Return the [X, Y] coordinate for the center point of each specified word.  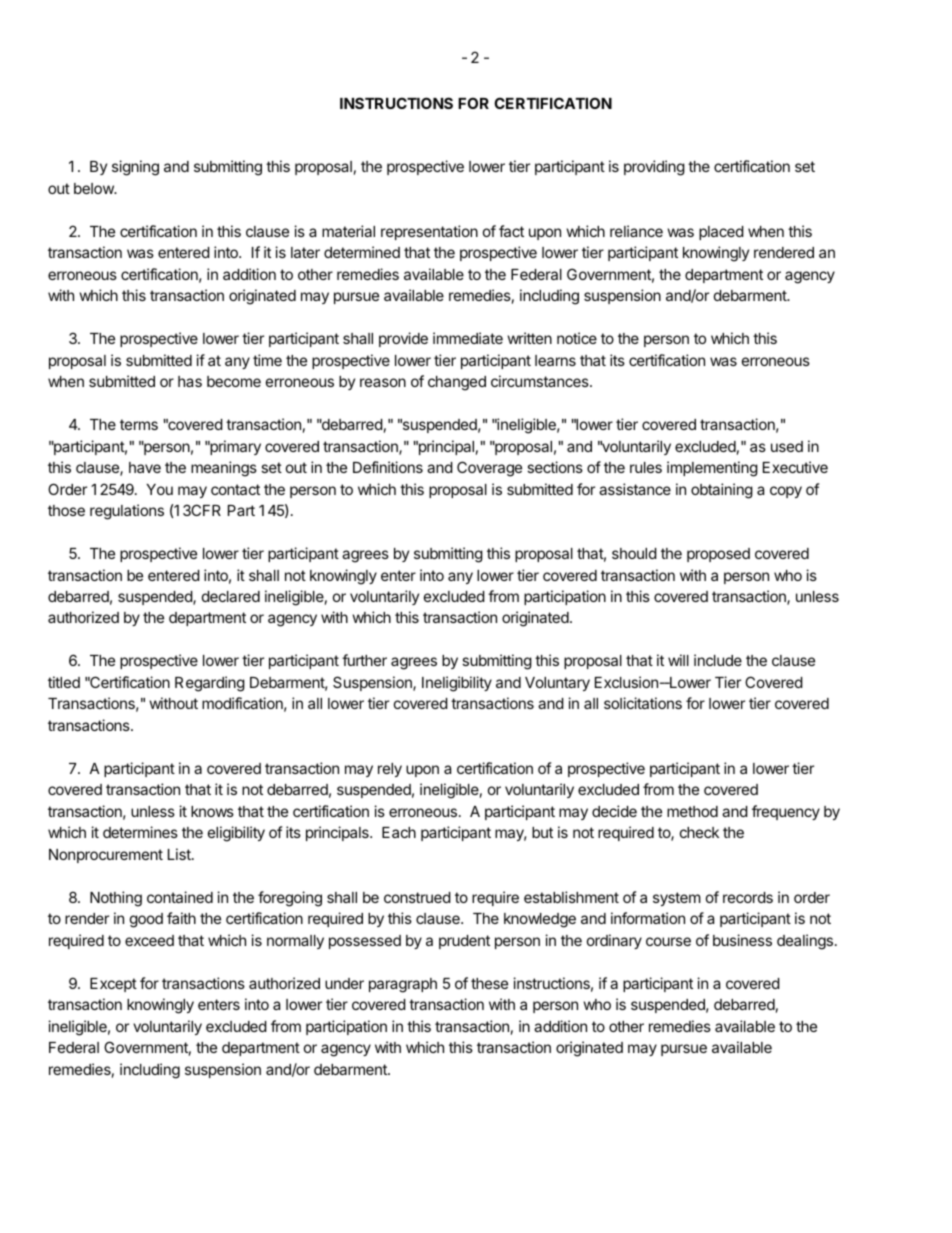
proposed [718, 555]
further [364, 660]
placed [721, 233]
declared [231, 596]
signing [135, 168]
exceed [149, 940]
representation [429, 232]
